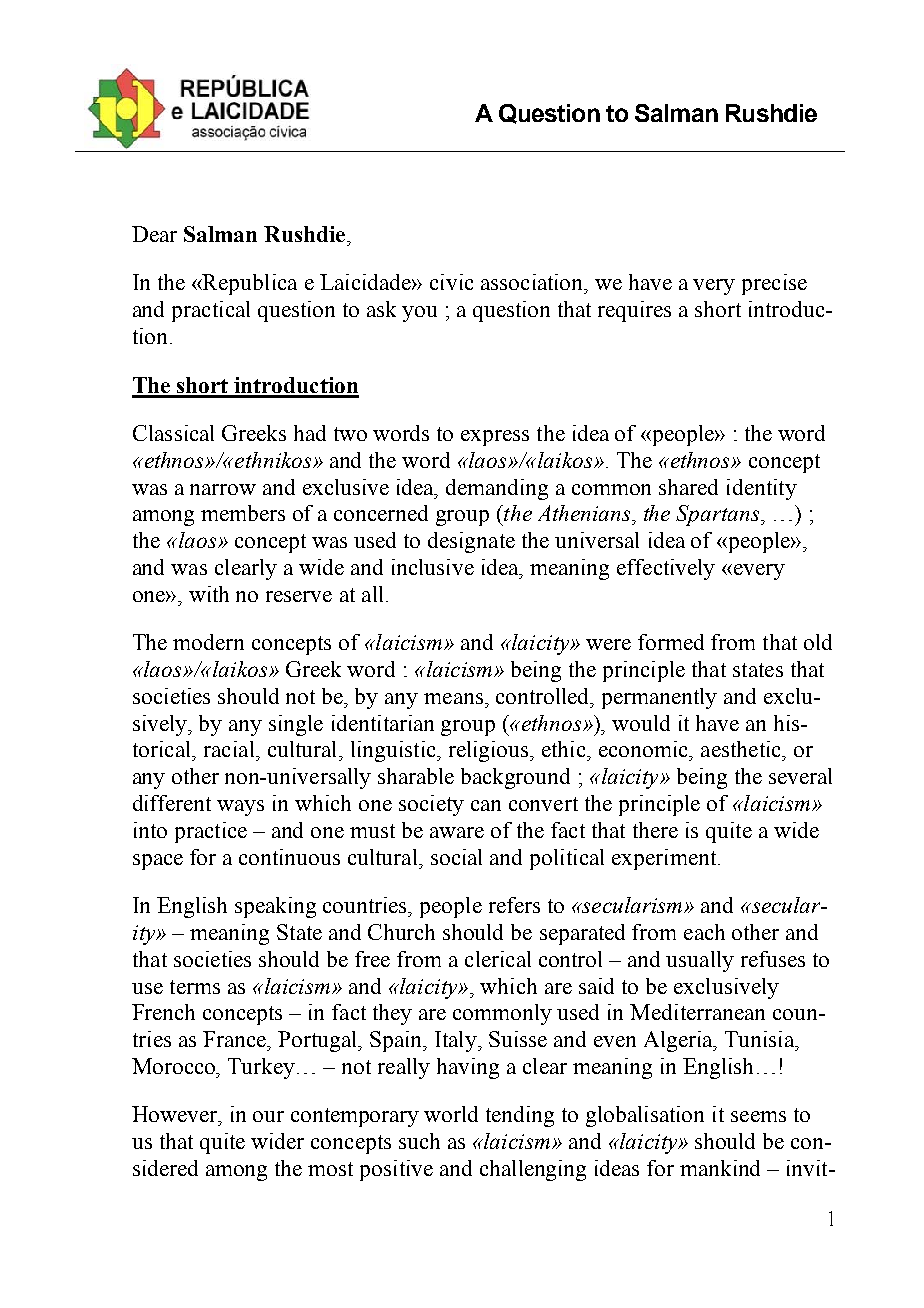  Describe the element at coordinates (520, 1116) in the screenshot. I see `tending` at that location.
